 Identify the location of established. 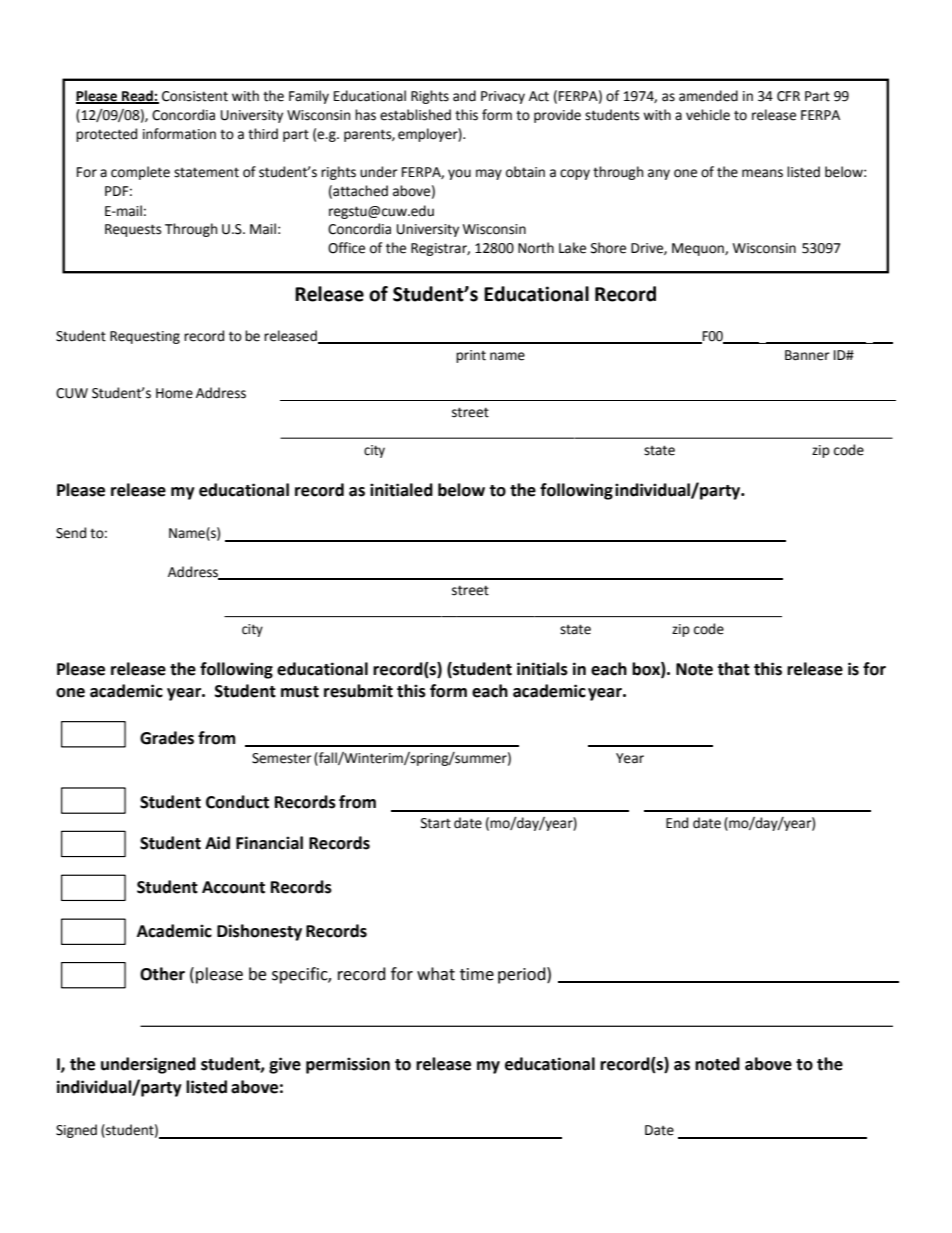
(415, 115).
